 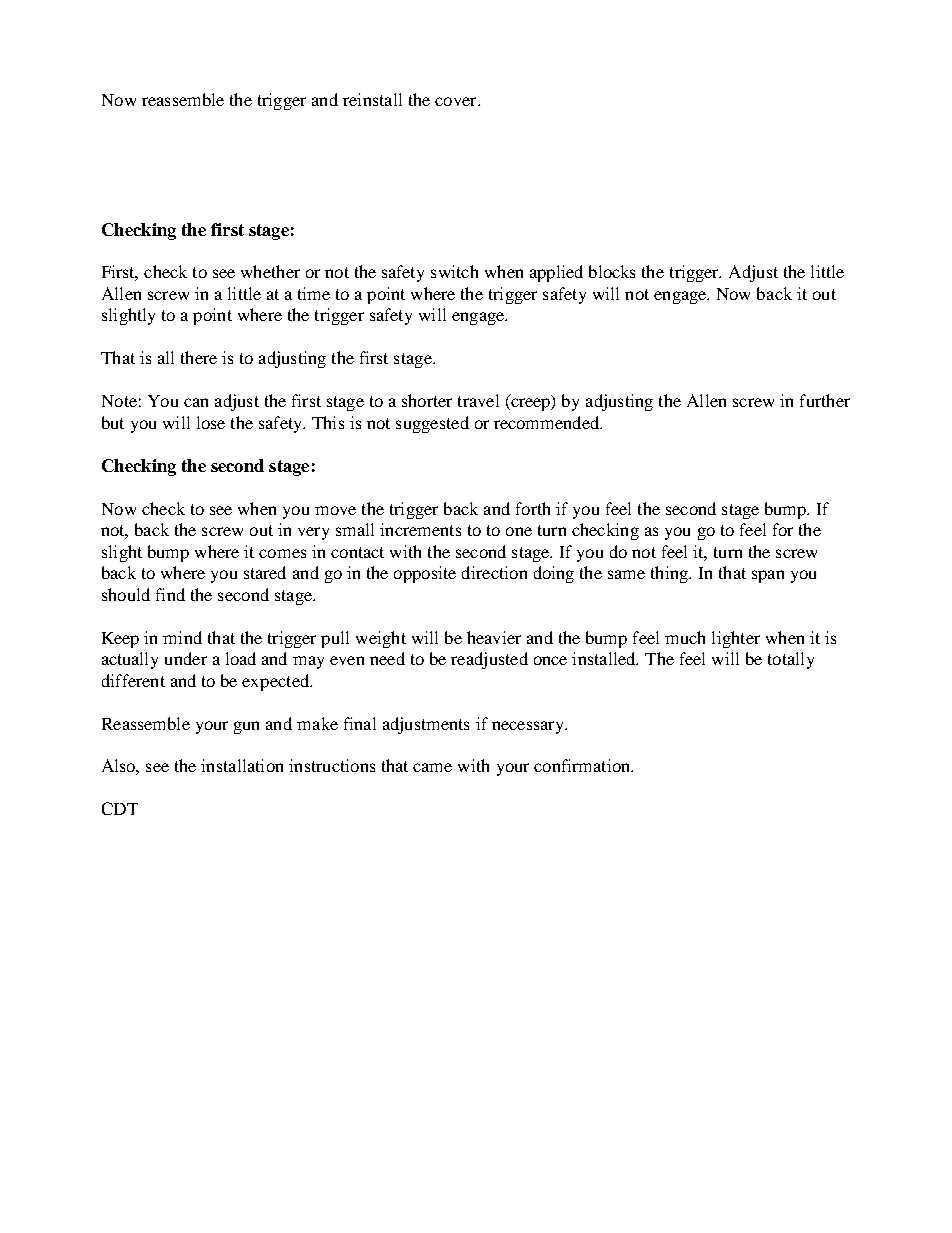 What do you see at coordinates (372, 99) in the page?
I see `reinstall` at bounding box center [372, 99].
